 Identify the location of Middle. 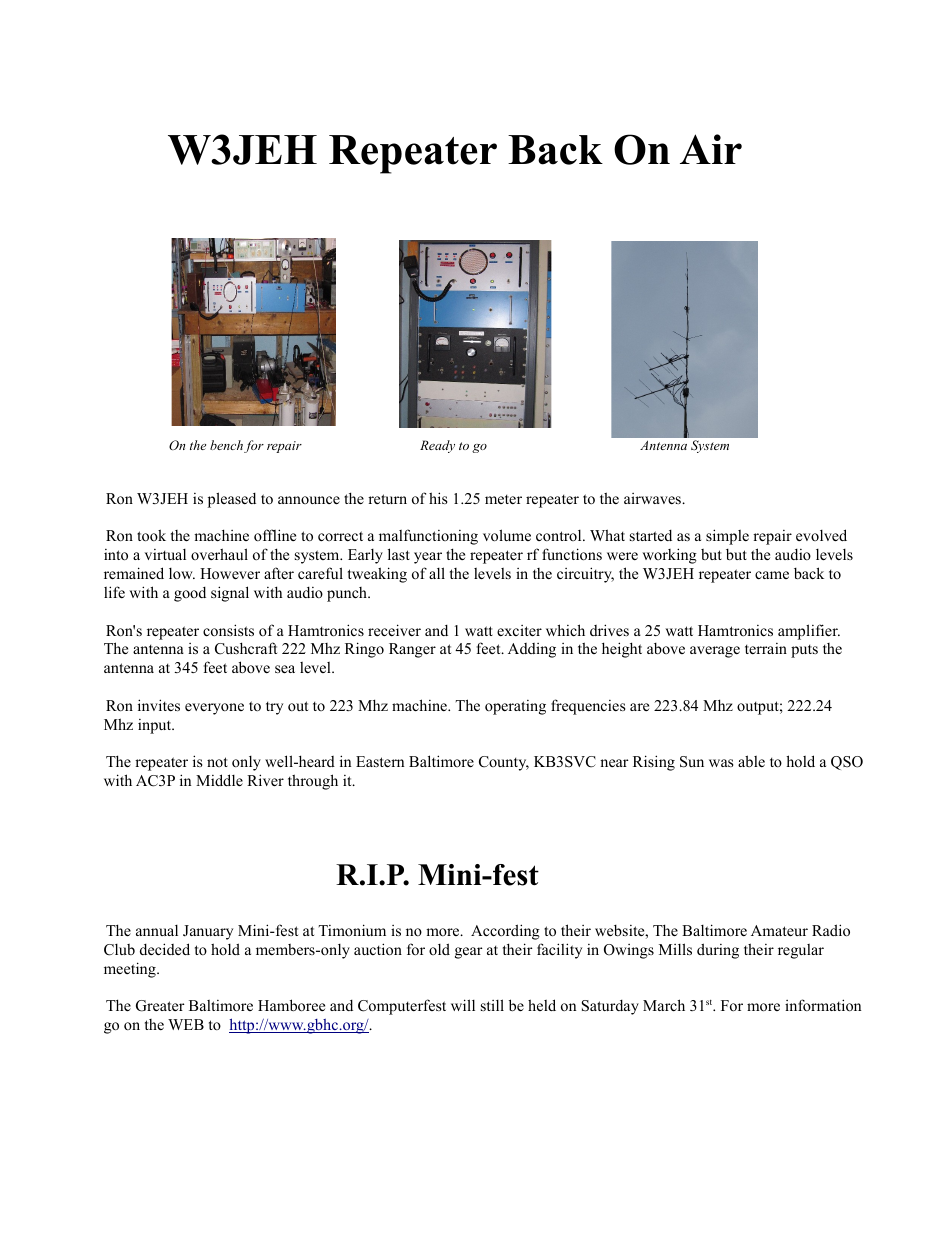
(219, 780).
